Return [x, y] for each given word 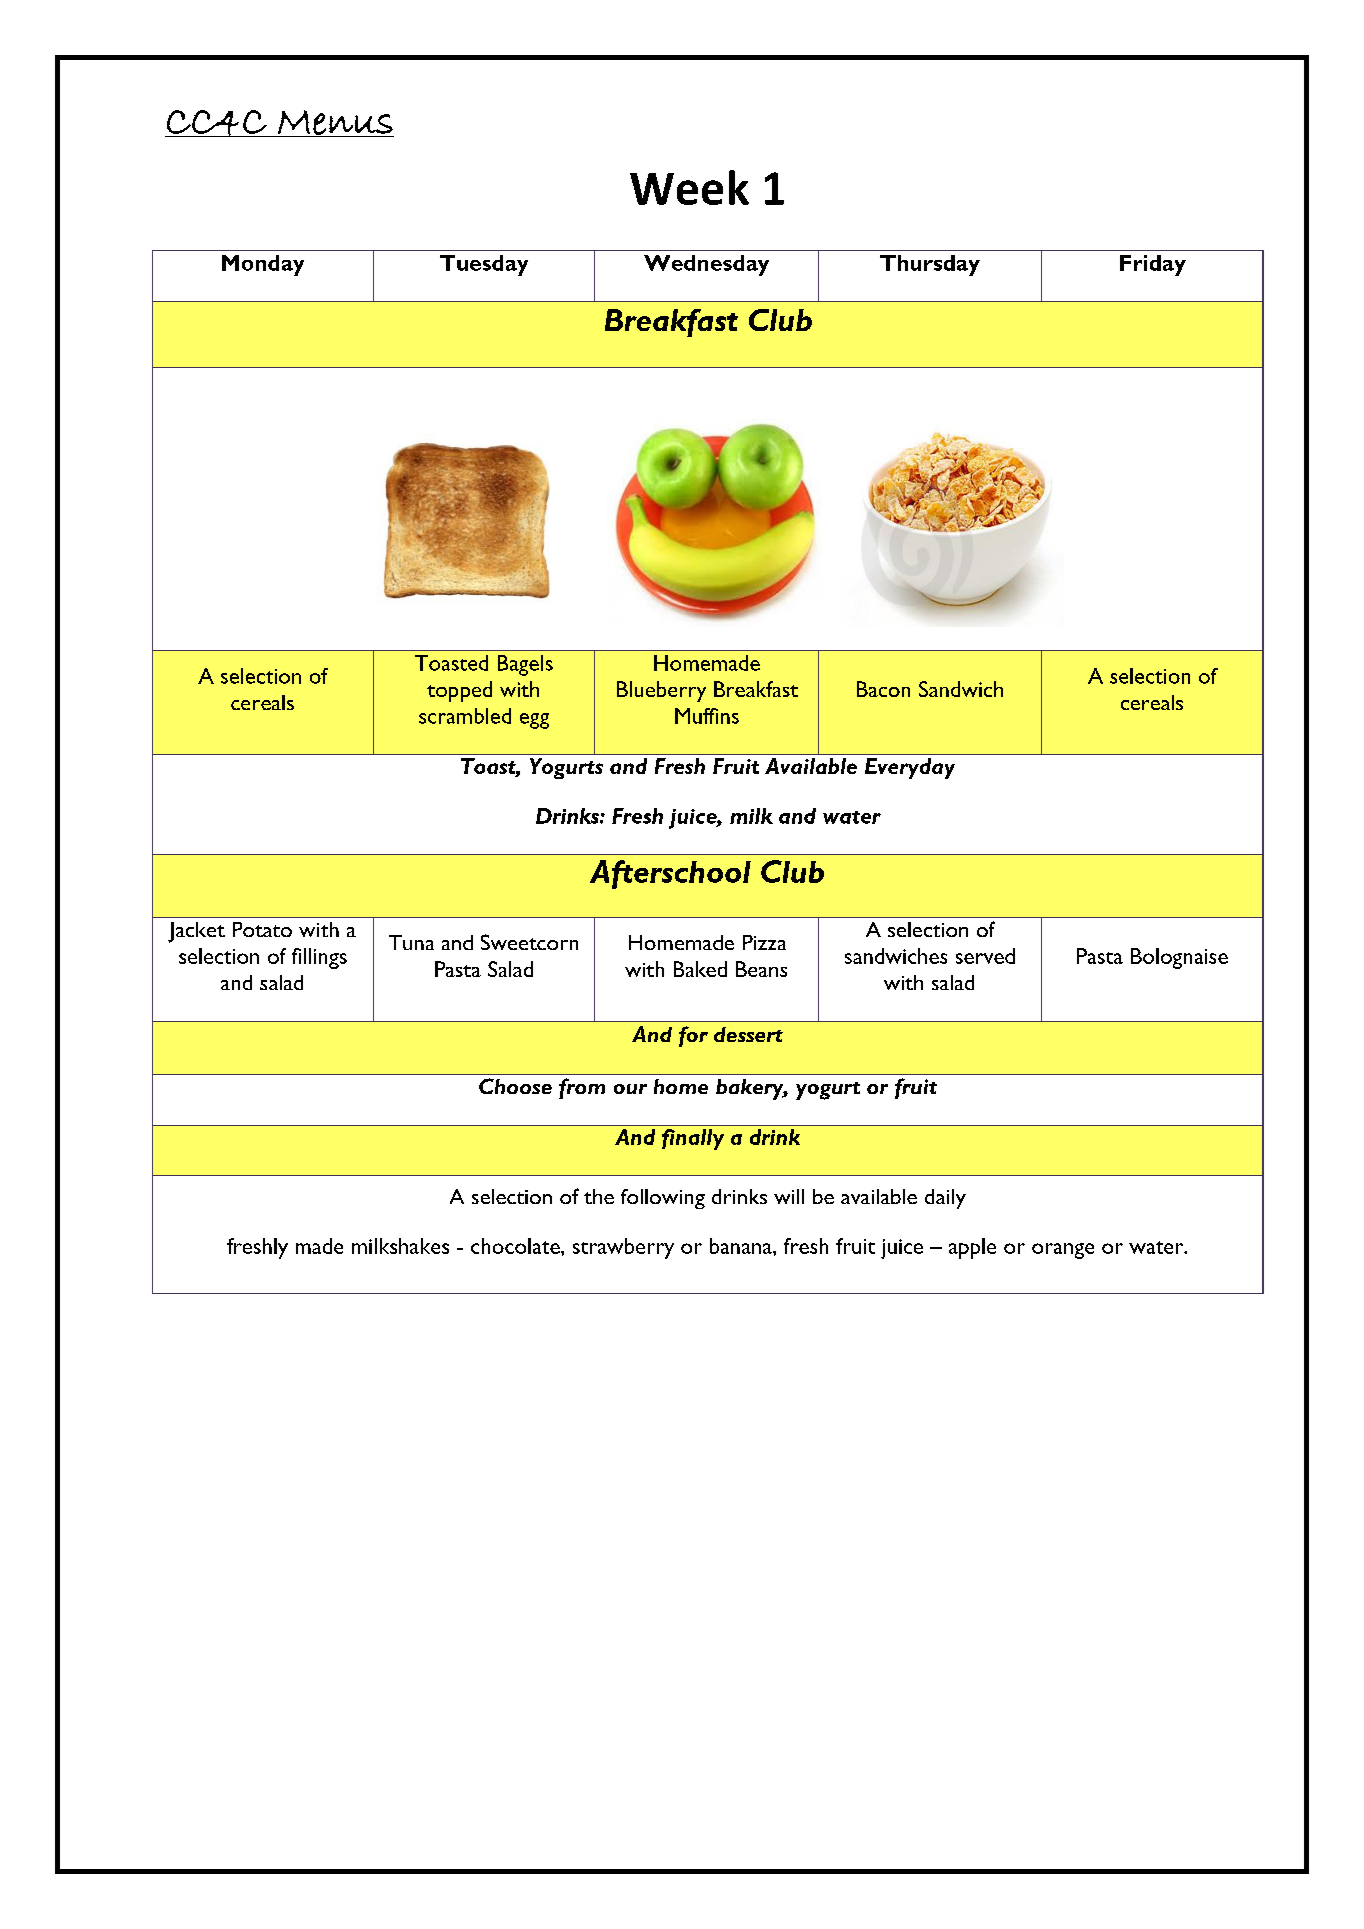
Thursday [930, 265]
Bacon [883, 689]
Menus [335, 123]
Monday [263, 265]
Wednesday [706, 265]
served [985, 956]
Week [689, 187]
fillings [319, 958]
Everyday [910, 768]
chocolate [516, 1246]
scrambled [465, 716]
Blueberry [661, 691]
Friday [1153, 265]
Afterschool [670, 874]
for [693, 1036]
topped [459, 691]
